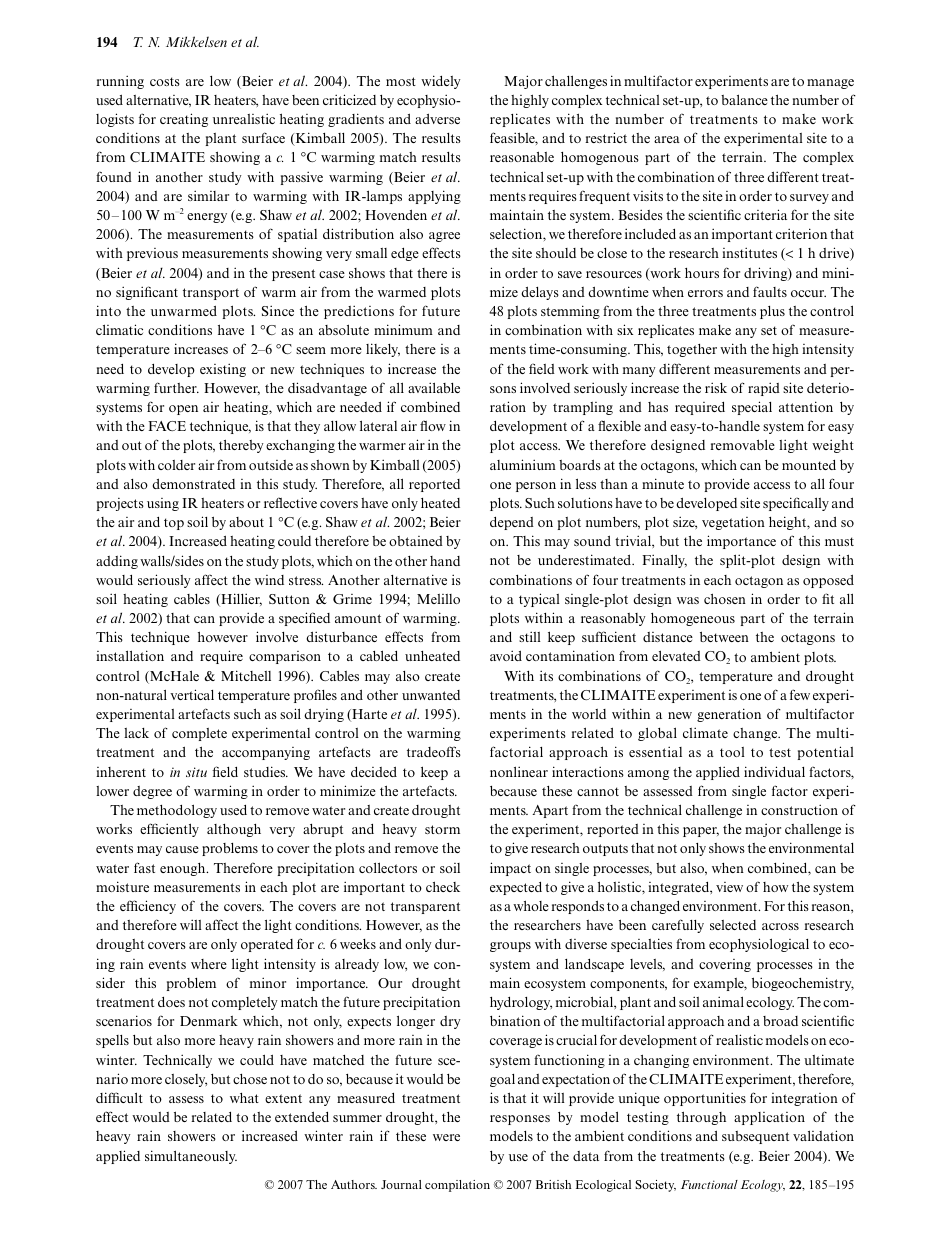 This page has height=1251, width=952. I want to click on methodology, so click(177, 811).
